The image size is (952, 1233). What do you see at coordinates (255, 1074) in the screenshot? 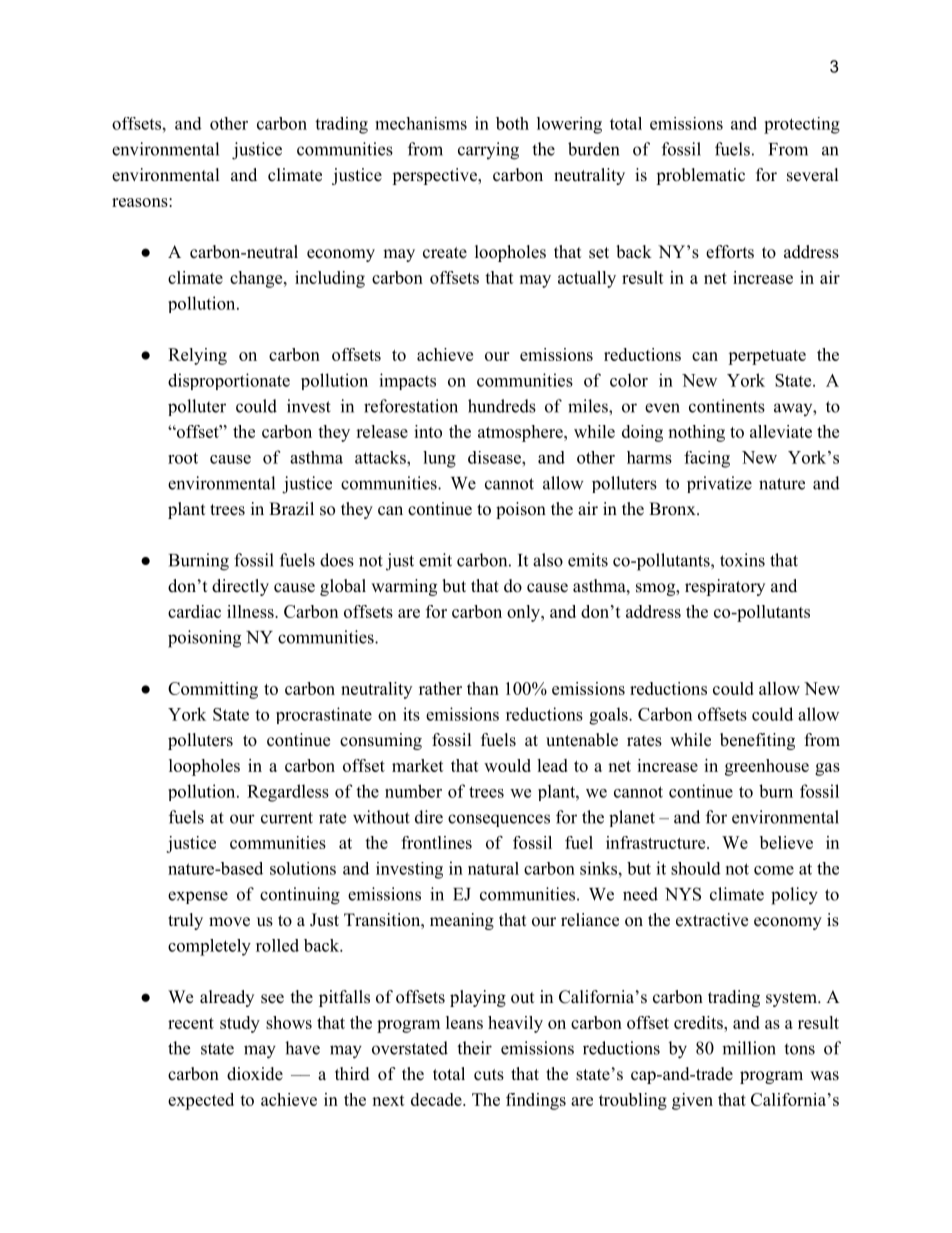
I see `dioxide` at bounding box center [255, 1074].
